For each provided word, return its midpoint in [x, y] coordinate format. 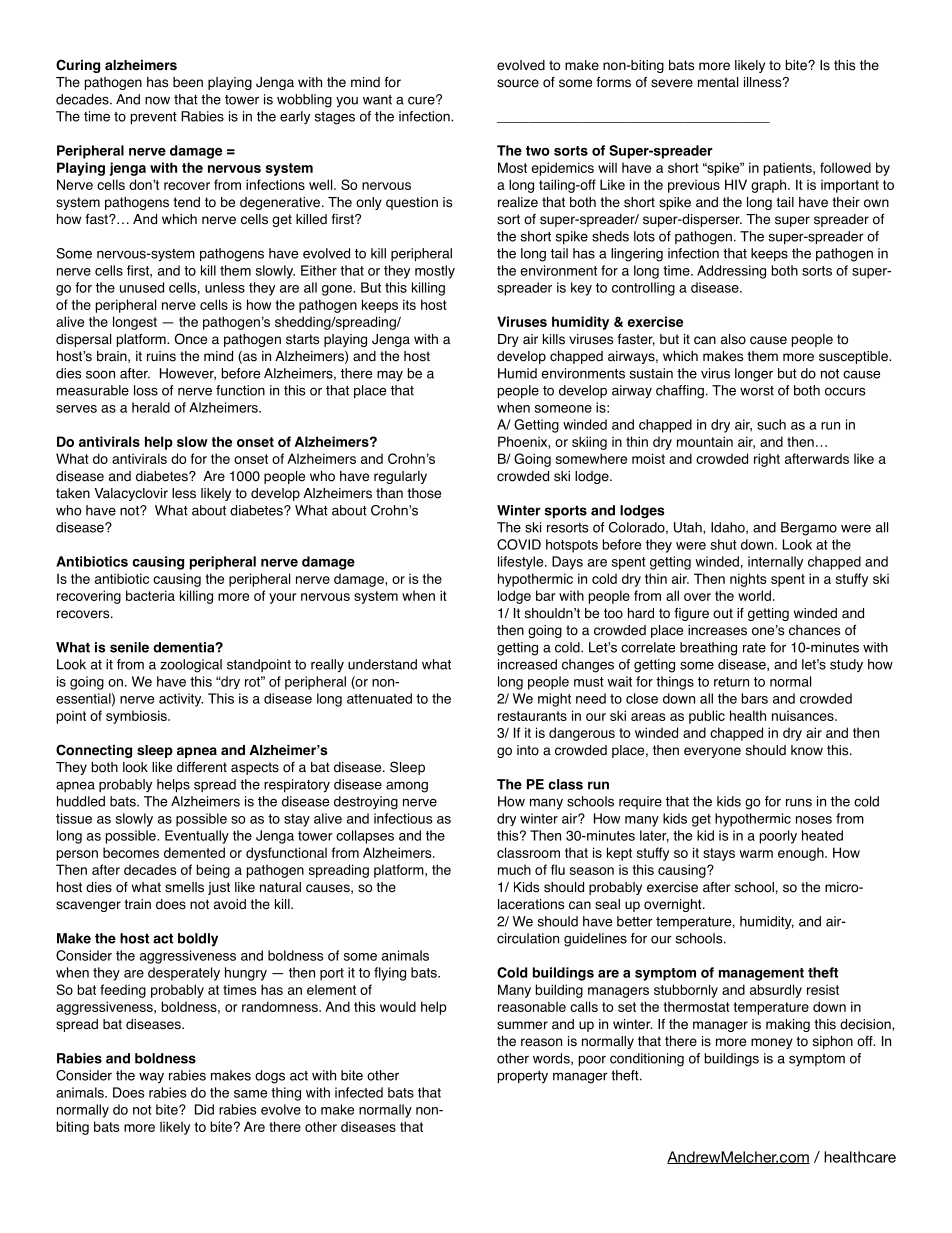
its [409, 304]
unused [142, 287]
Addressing [731, 272]
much [514, 869]
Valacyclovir [131, 494]
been [188, 82]
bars [755, 698]
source [518, 83]
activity [181, 700]
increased [527, 664]
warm [756, 854]
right [767, 460]
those [424, 493]
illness [764, 82]
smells [184, 887]
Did [204, 1109]
